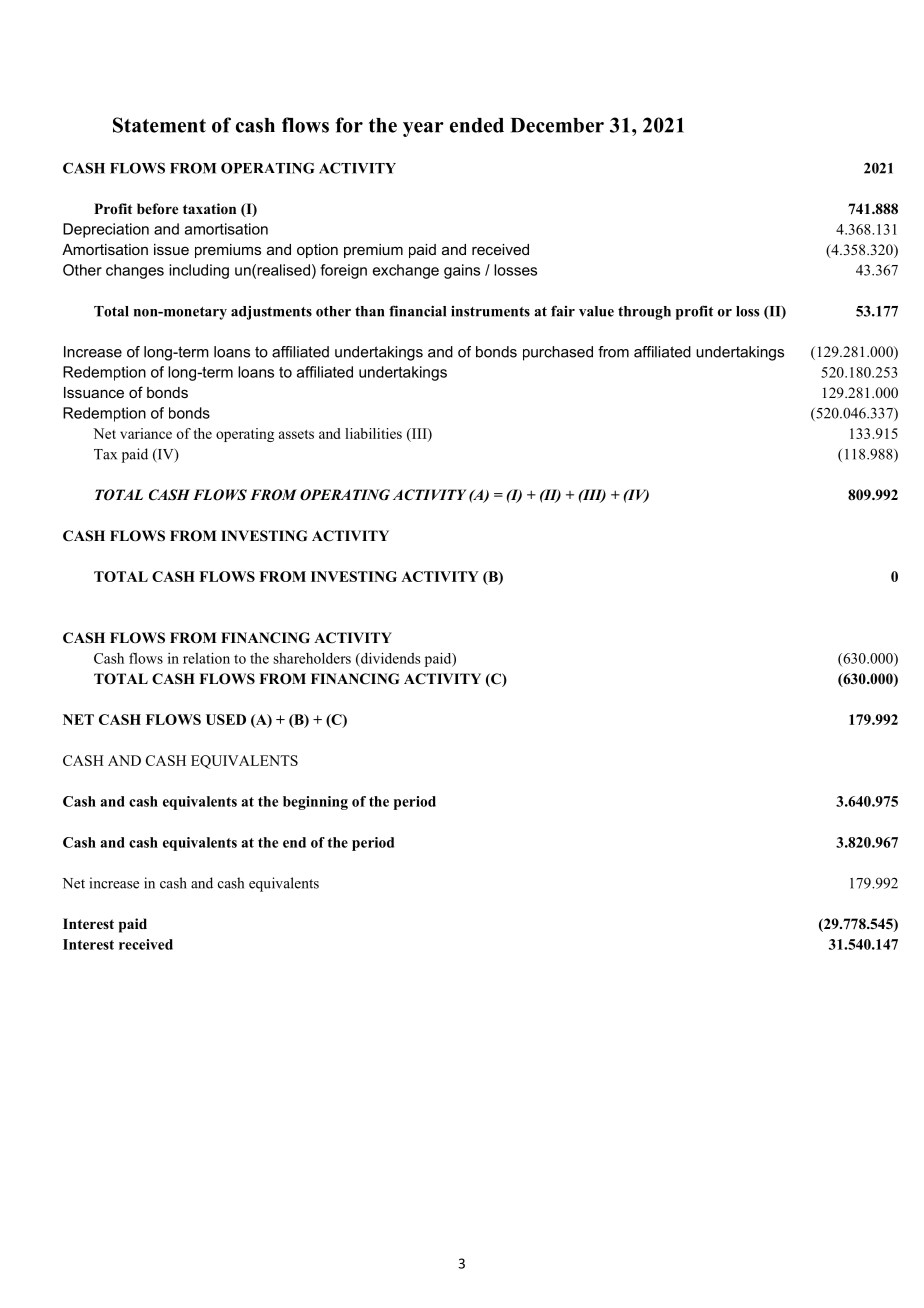  I want to click on Statement, so click(159, 125).
